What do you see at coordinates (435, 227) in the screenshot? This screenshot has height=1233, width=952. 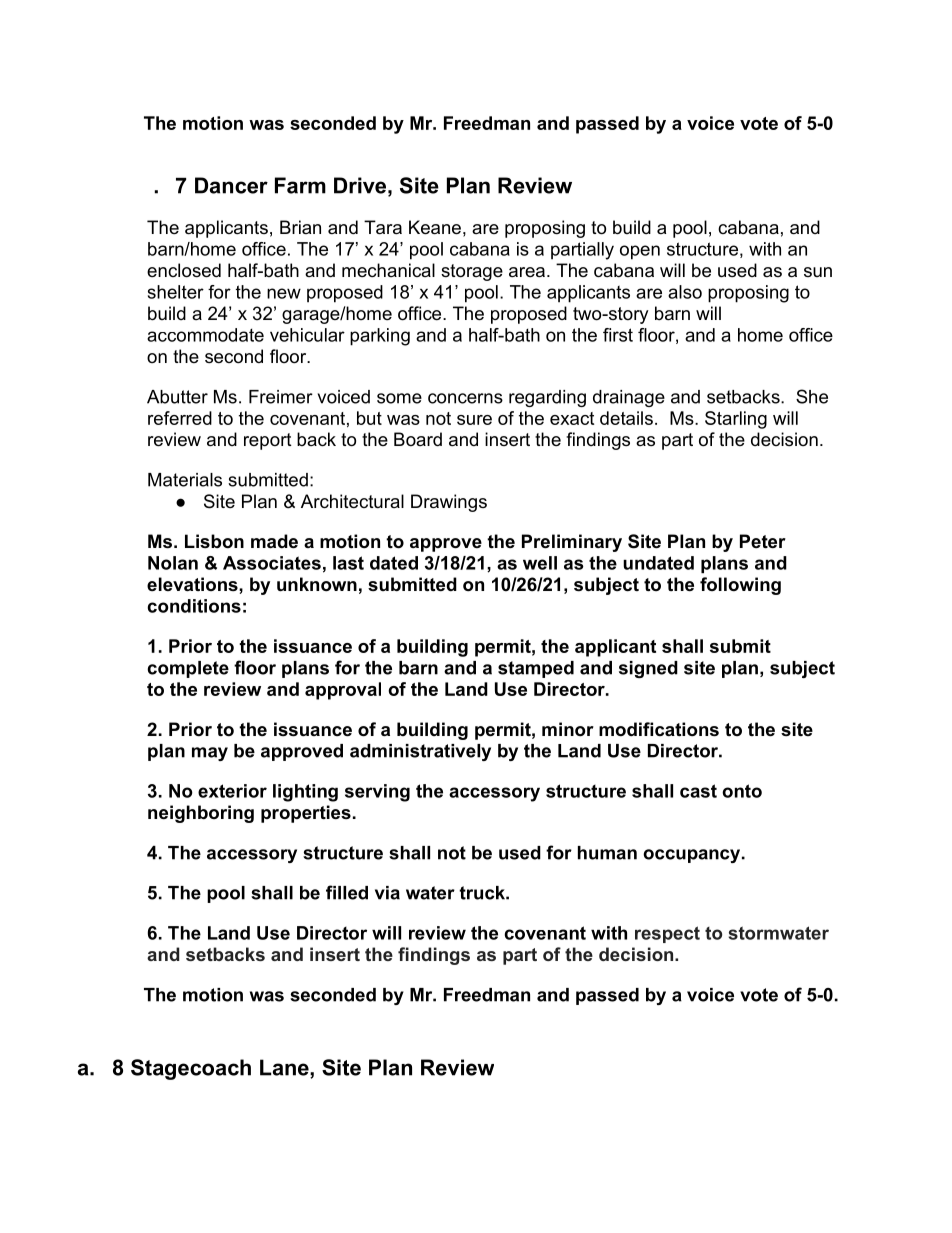 I see `Keane` at bounding box center [435, 227].
